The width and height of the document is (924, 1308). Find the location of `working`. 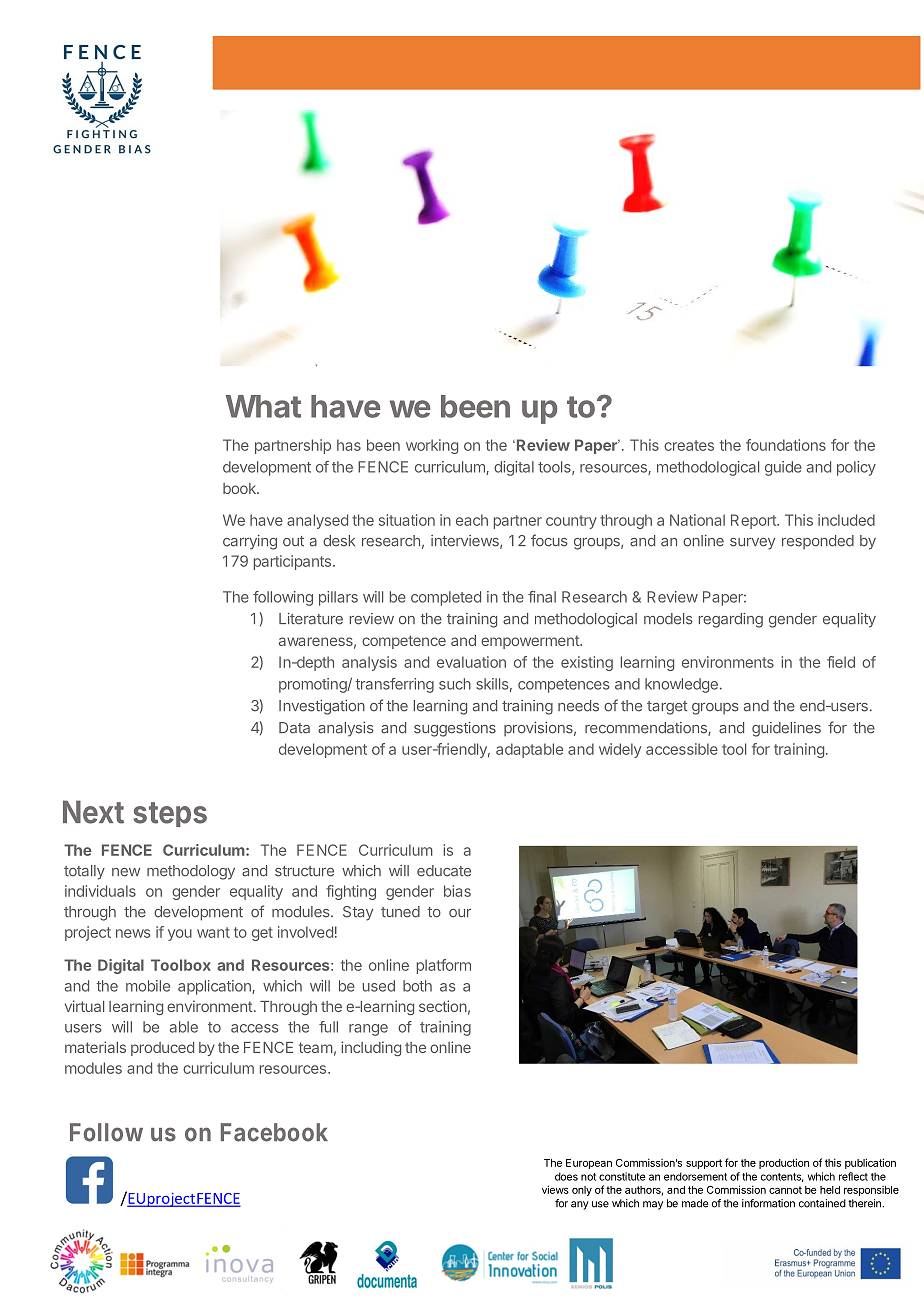

working is located at coordinates (432, 446).
